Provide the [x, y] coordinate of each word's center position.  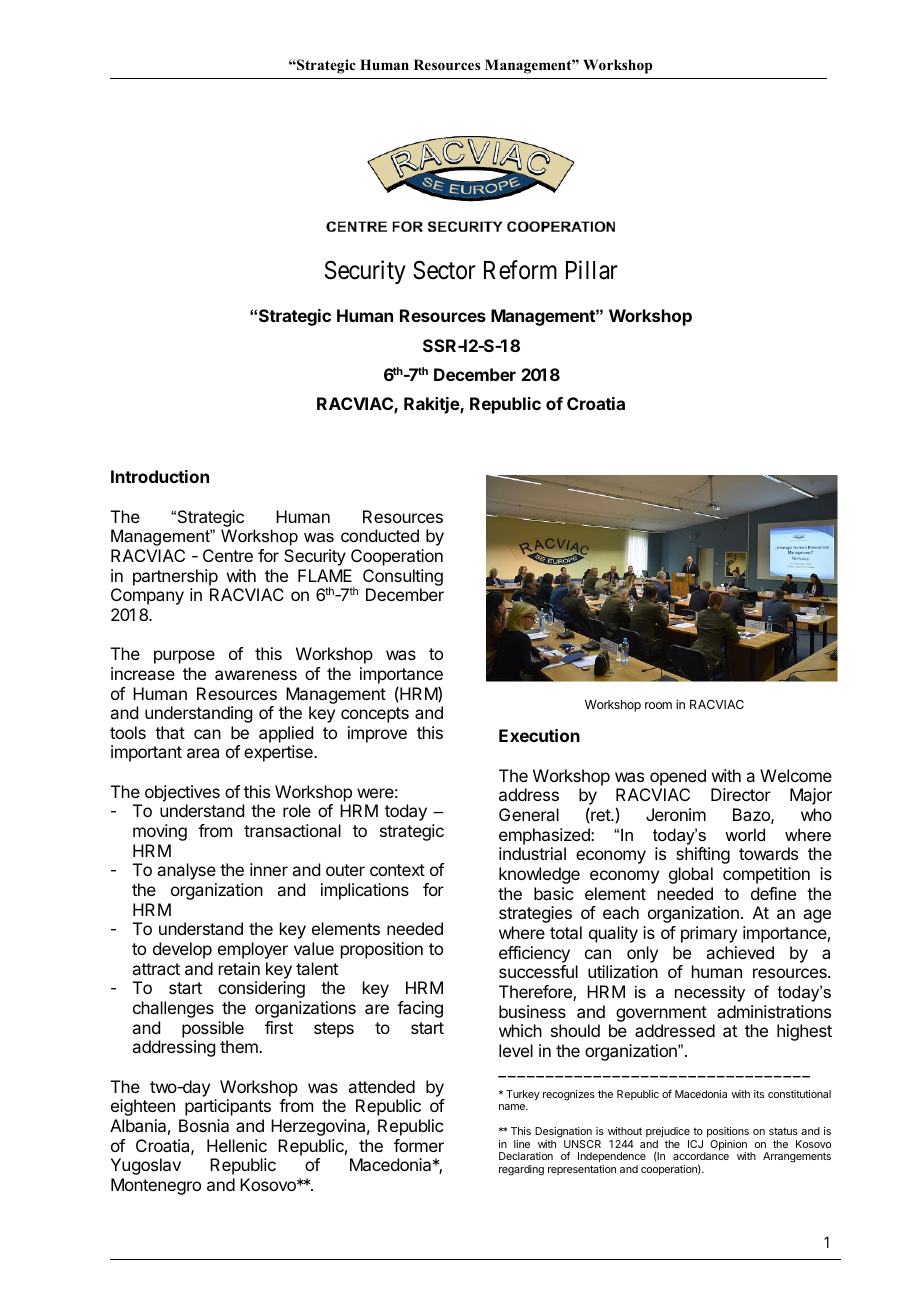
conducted [380, 535]
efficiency [534, 954]
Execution [539, 735]
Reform [520, 270]
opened [678, 777]
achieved [740, 952]
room [658, 705]
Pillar [592, 270]
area [203, 753]
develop [182, 950]
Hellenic [237, 1145]
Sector [444, 270]
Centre [228, 555]
